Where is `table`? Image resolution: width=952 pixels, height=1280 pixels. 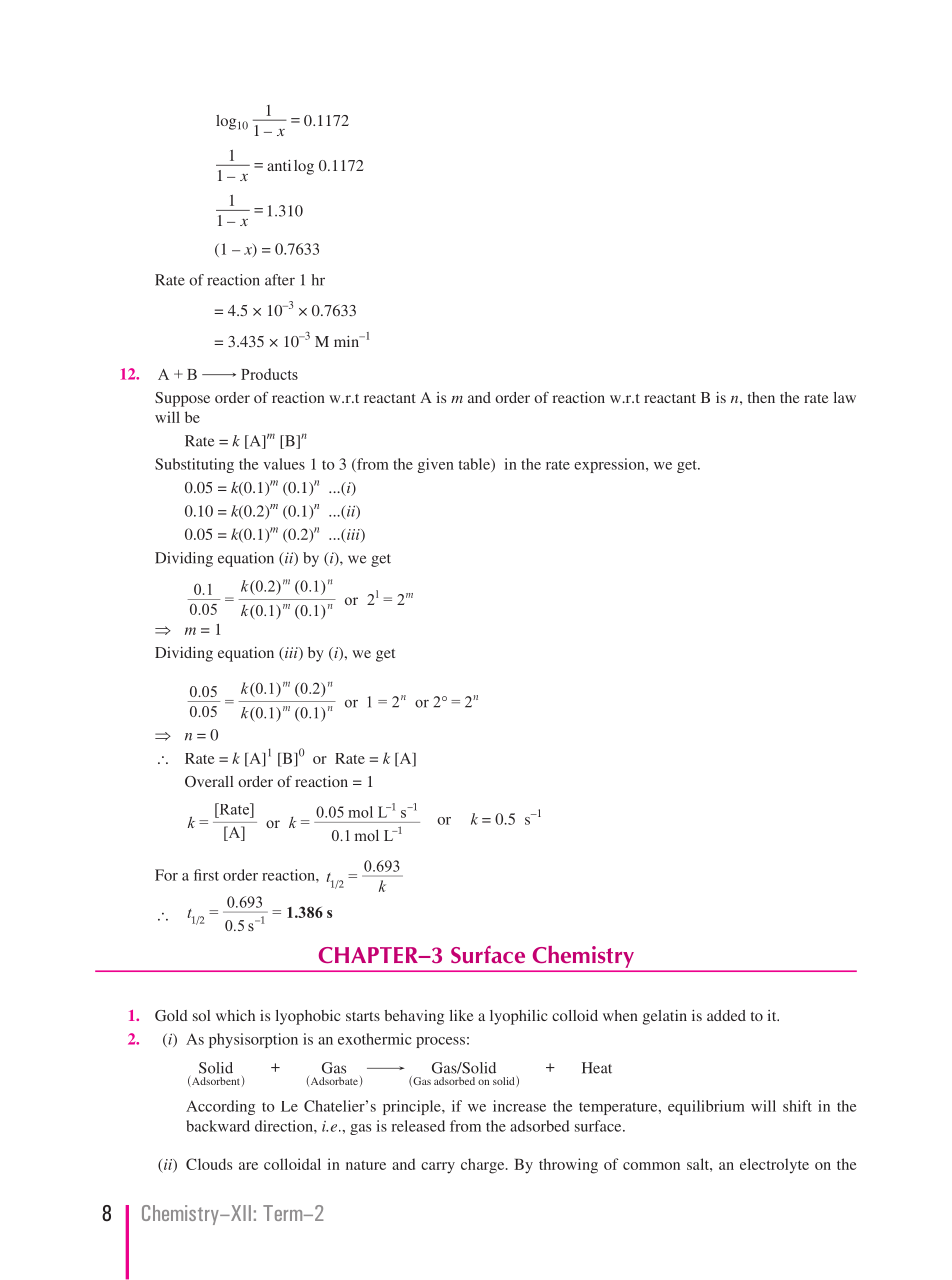 table is located at coordinates (475, 465).
